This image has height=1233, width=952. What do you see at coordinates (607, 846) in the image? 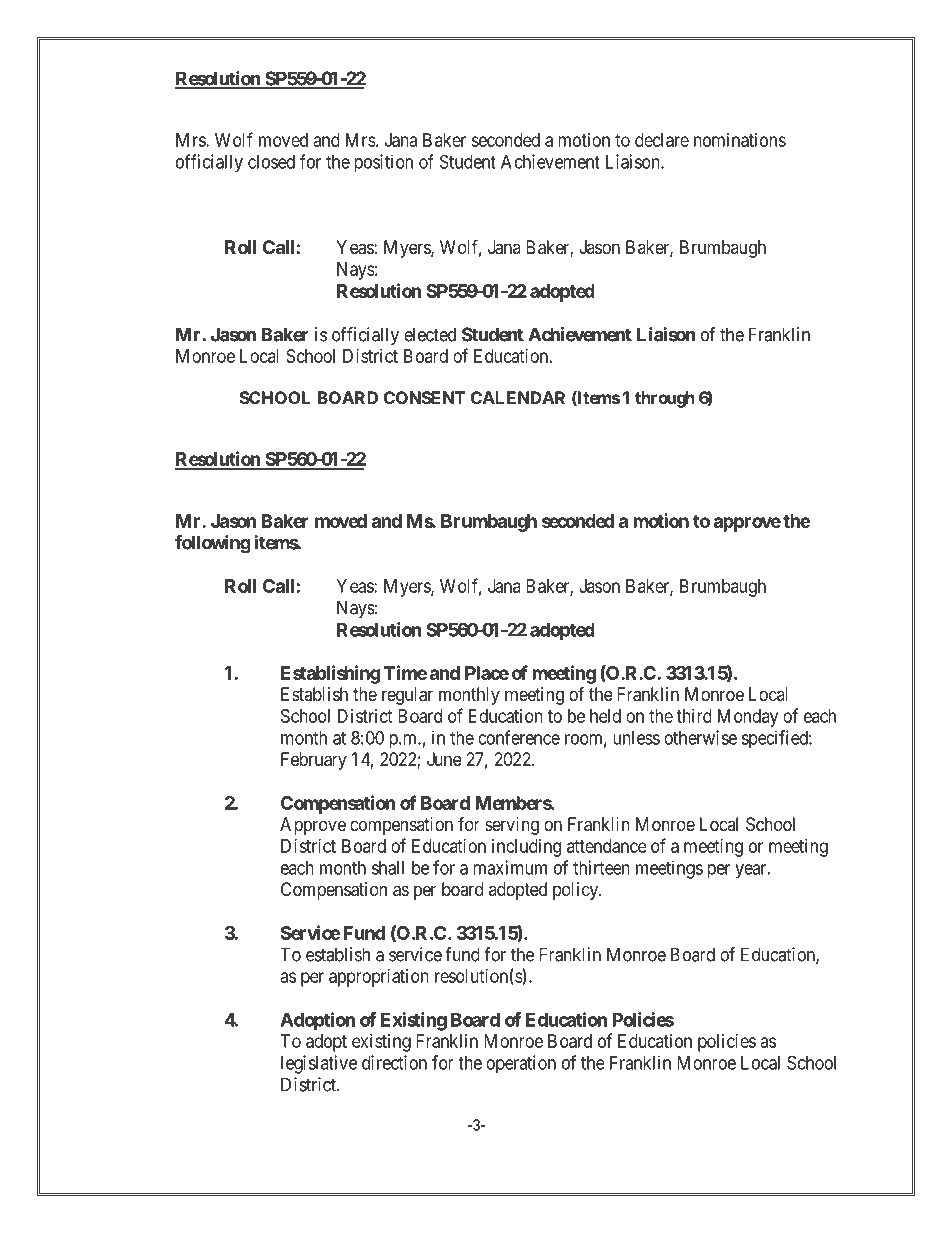
I see `attendance` at bounding box center [607, 846].
